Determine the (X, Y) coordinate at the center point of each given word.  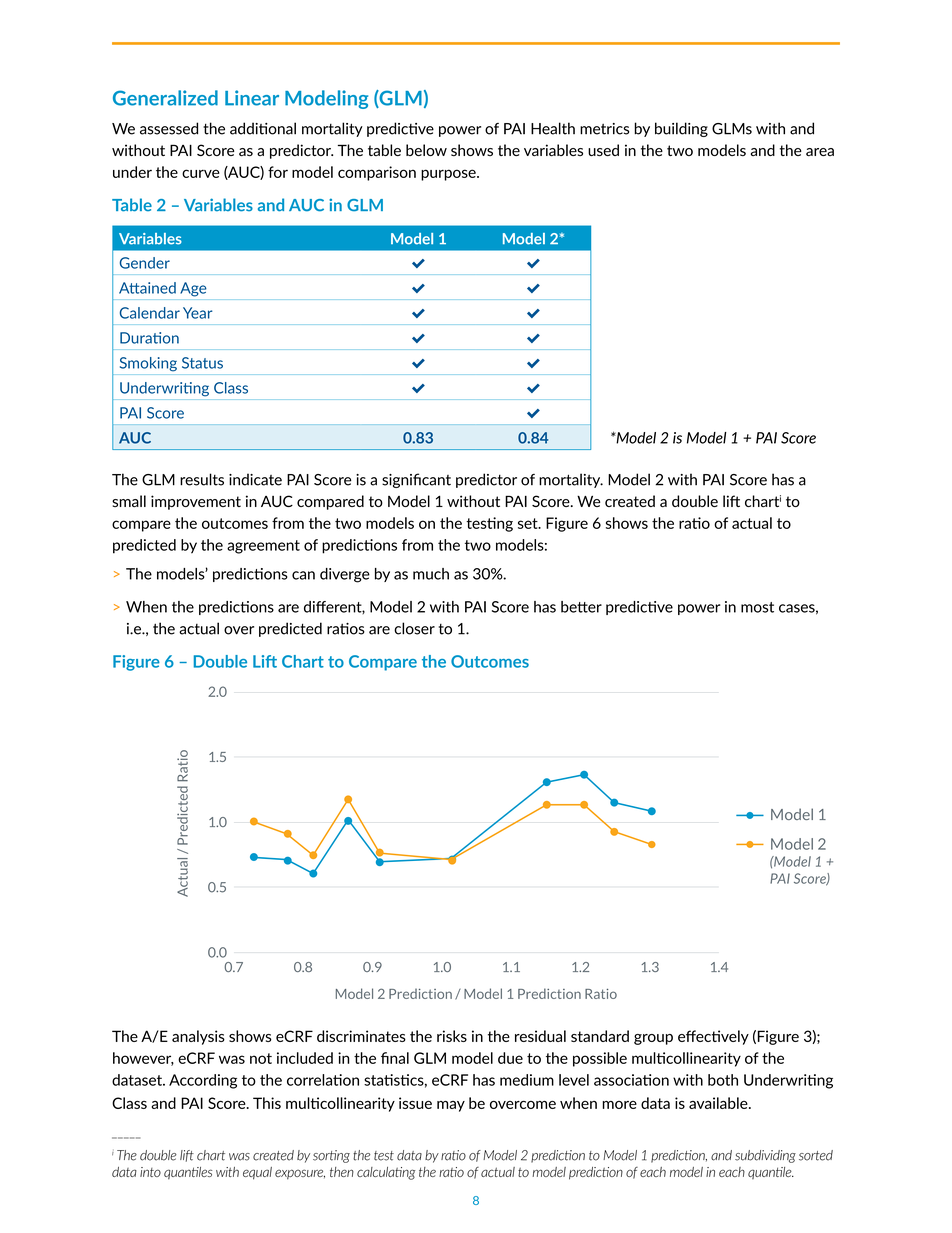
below (426, 150)
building (681, 129)
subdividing (765, 1156)
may (451, 1106)
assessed (169, 128)
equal (257, 1173)
